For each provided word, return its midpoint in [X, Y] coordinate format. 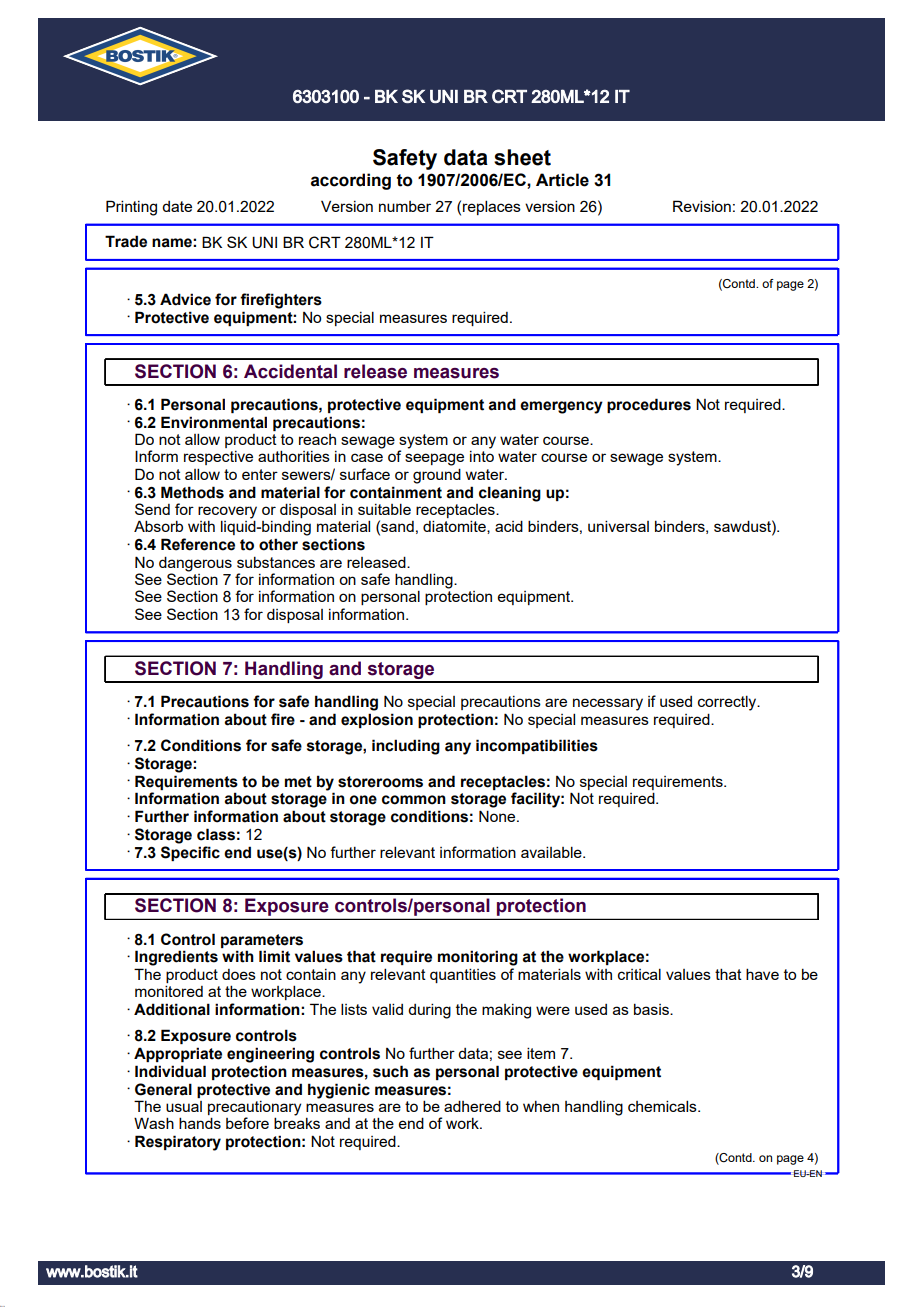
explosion [377, 720]
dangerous [195, 564]
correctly [728, 703]
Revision [702, 206]
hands [200, 1123]
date [177, 206]
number [405, 206]
